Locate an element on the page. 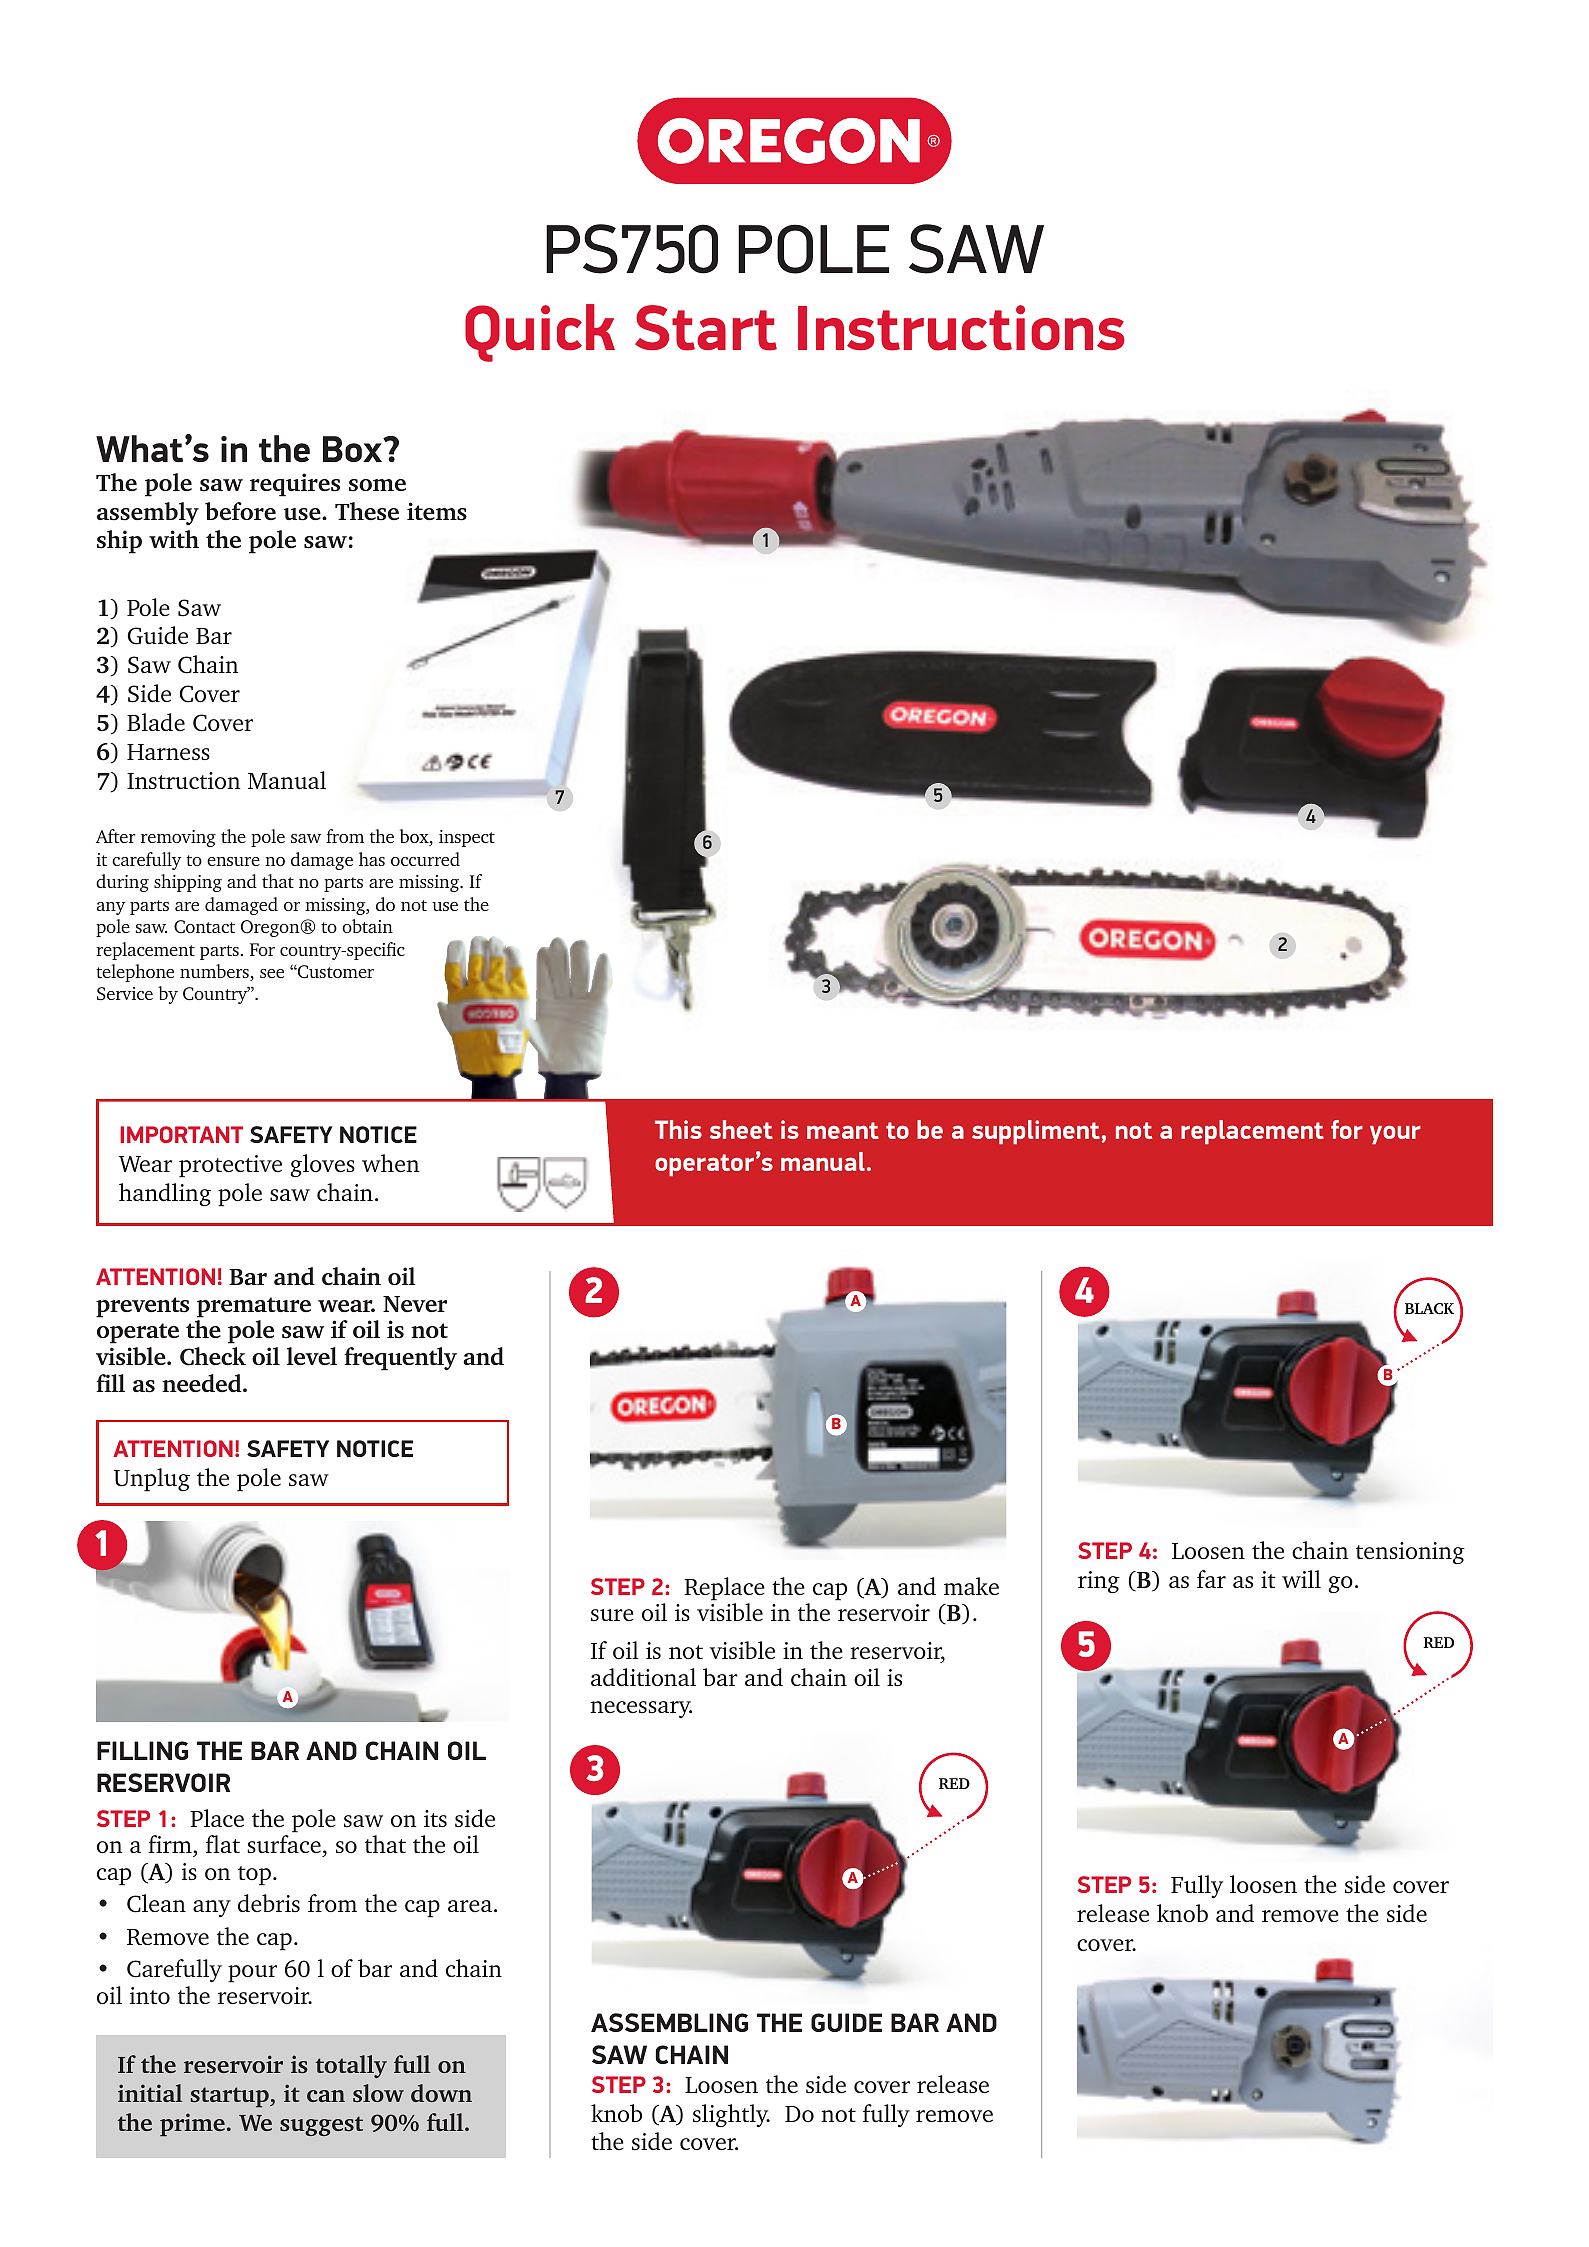 The height and width of the image is (2247, 1589). can is located at coordinates (326, 2096).
